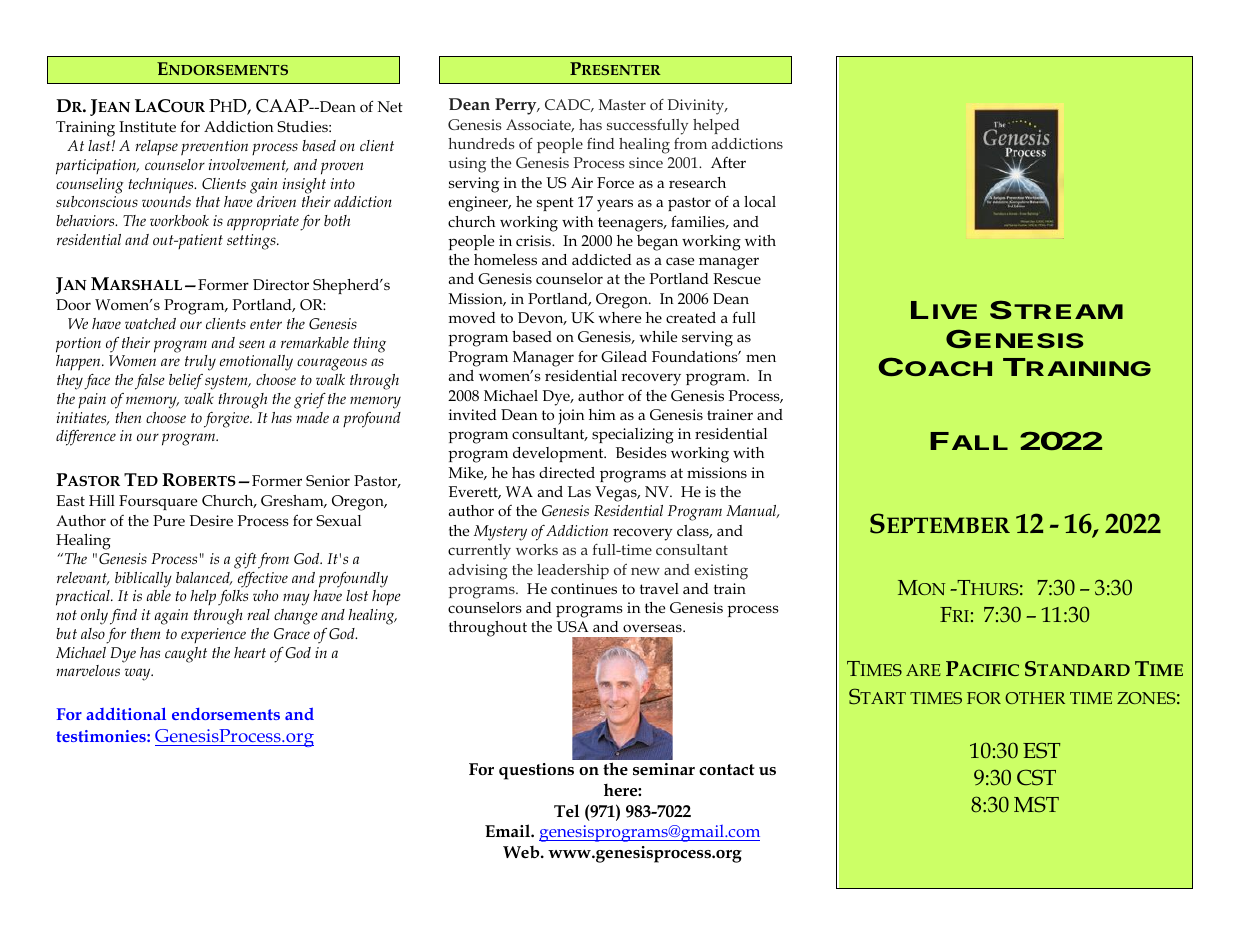  I want to click on leadership, so click(573, 571).
